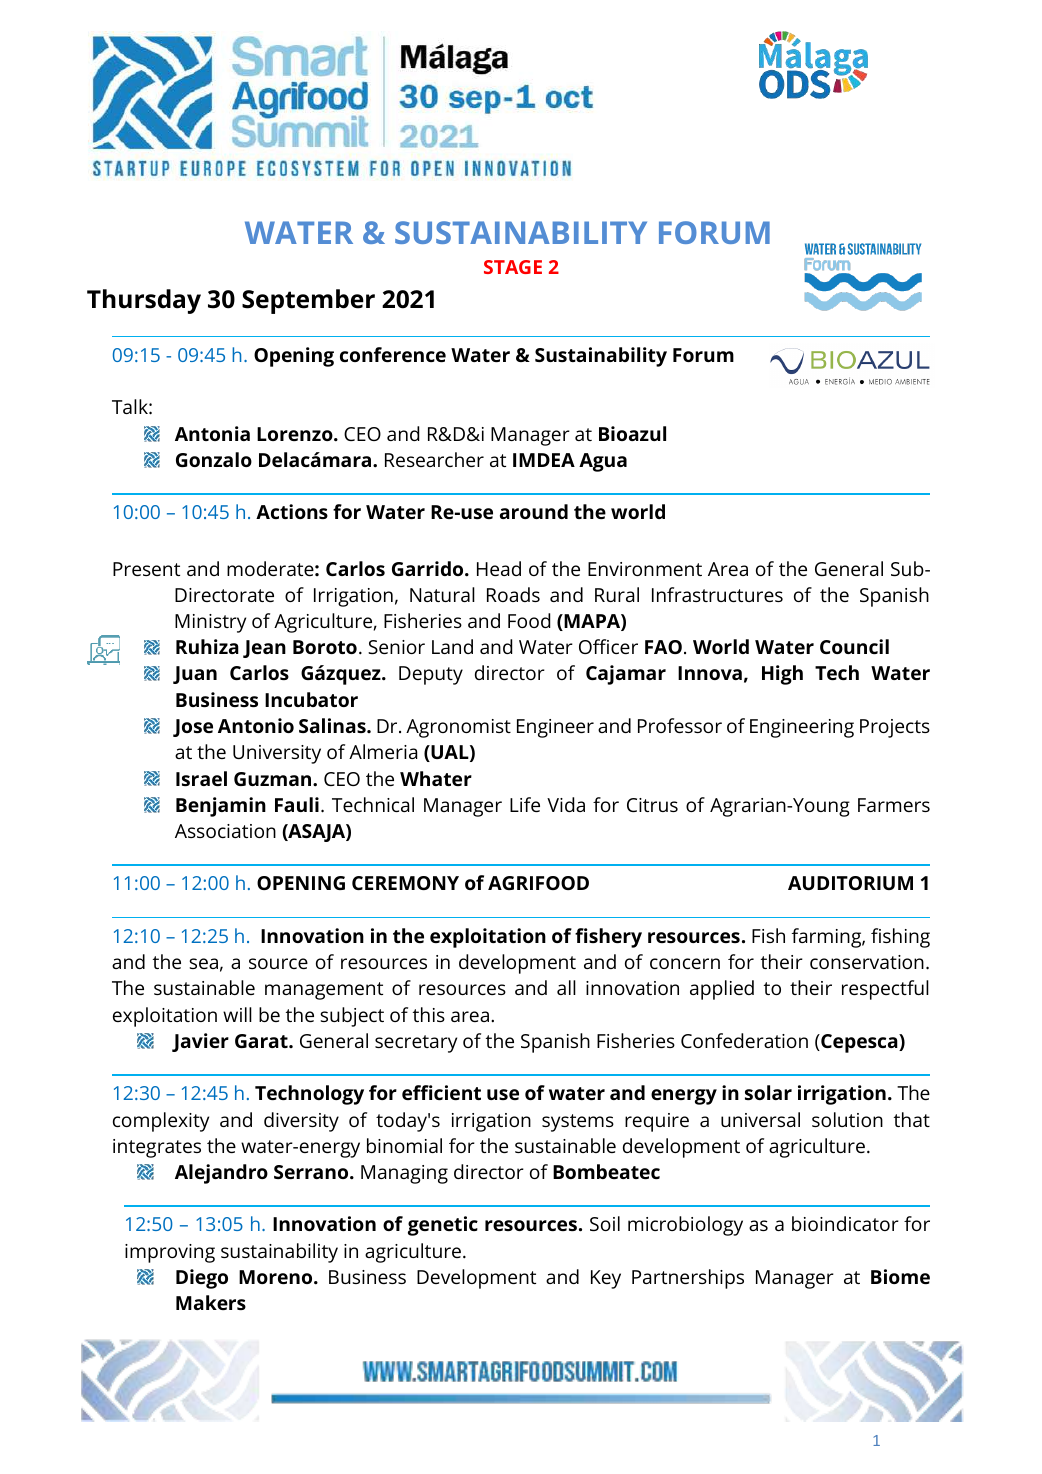 Image resolution: width=1042 pixels, height=1474 pixels. Describe the element at coordinates (768, 1092) in the screenshot. I see `solar` at that location.
